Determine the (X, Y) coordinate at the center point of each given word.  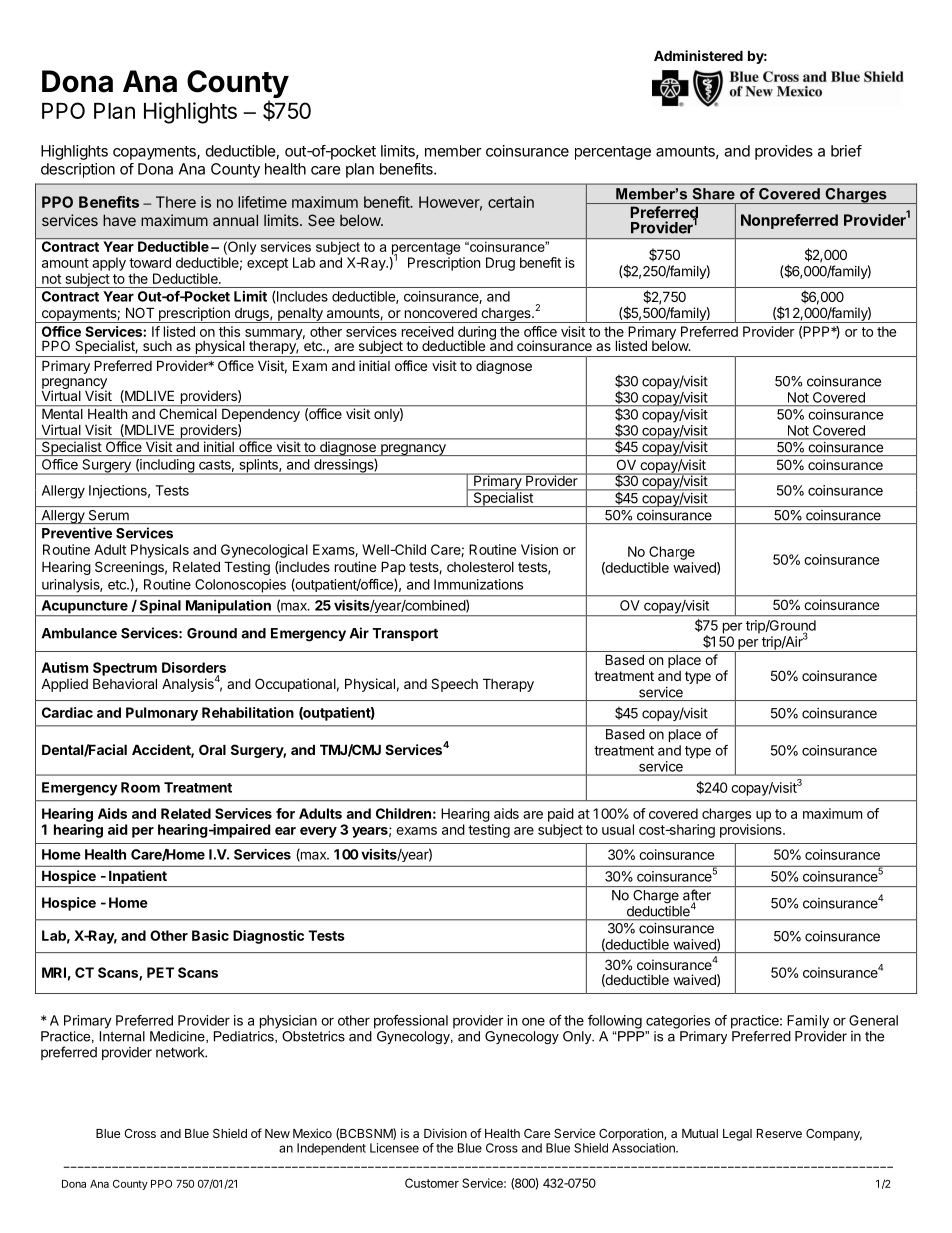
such (157, 346)
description (78, 170)
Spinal (160, 608)
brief (846, 151)
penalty (300, 315)
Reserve (779, 1133)
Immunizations (478, 584)
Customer (432, 1183)
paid (561, 815)
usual (618, 829)
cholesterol (480, 567)
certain (511, 202)
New (277, 1133)
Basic (210, 935)
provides (784, 152)
